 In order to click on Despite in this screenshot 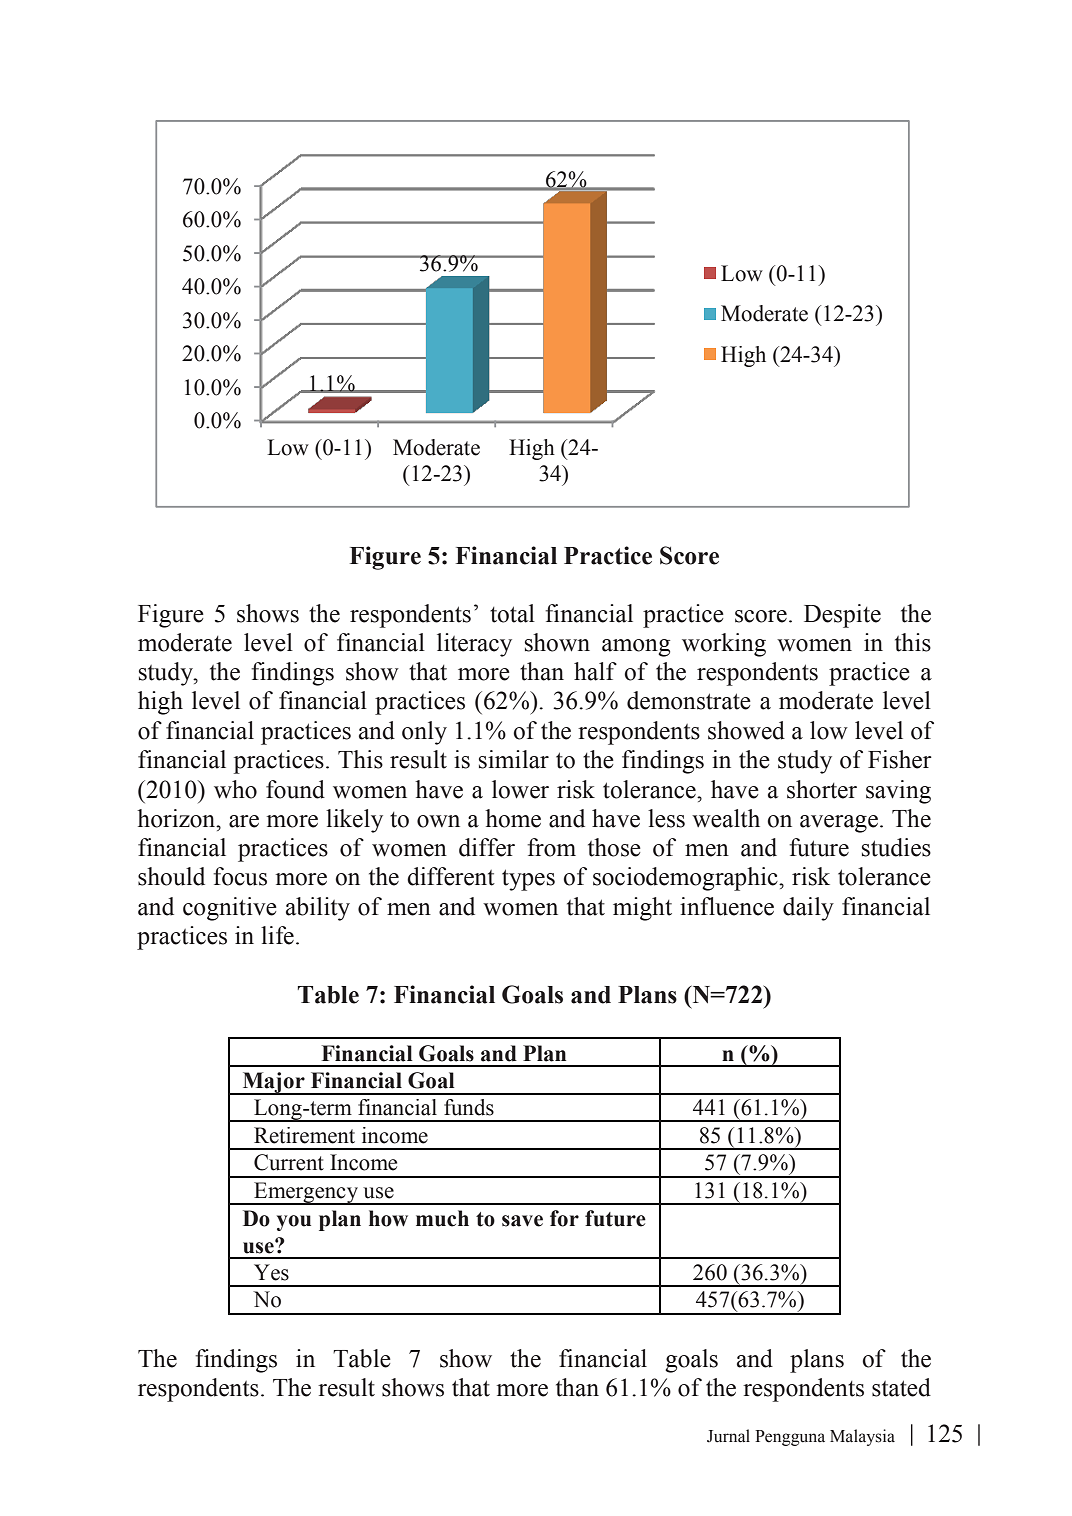, I will do `click(842, 616)`.
